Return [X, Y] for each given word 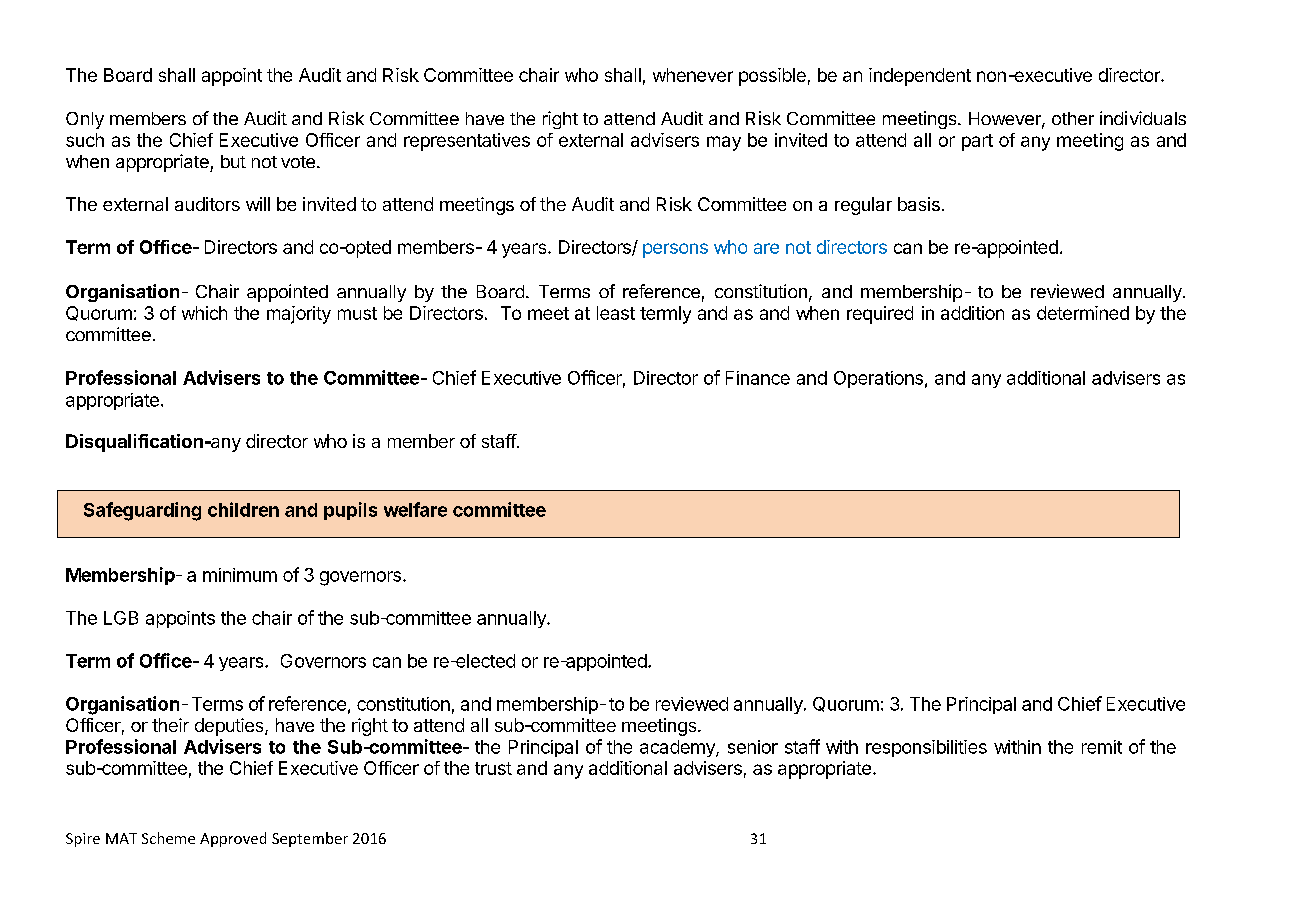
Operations [878, 379]
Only [85, 120]
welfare [415, 509]
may [724, 143]
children [243, 509]
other [1073, 118]
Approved [233, 839]
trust [493, 768]
